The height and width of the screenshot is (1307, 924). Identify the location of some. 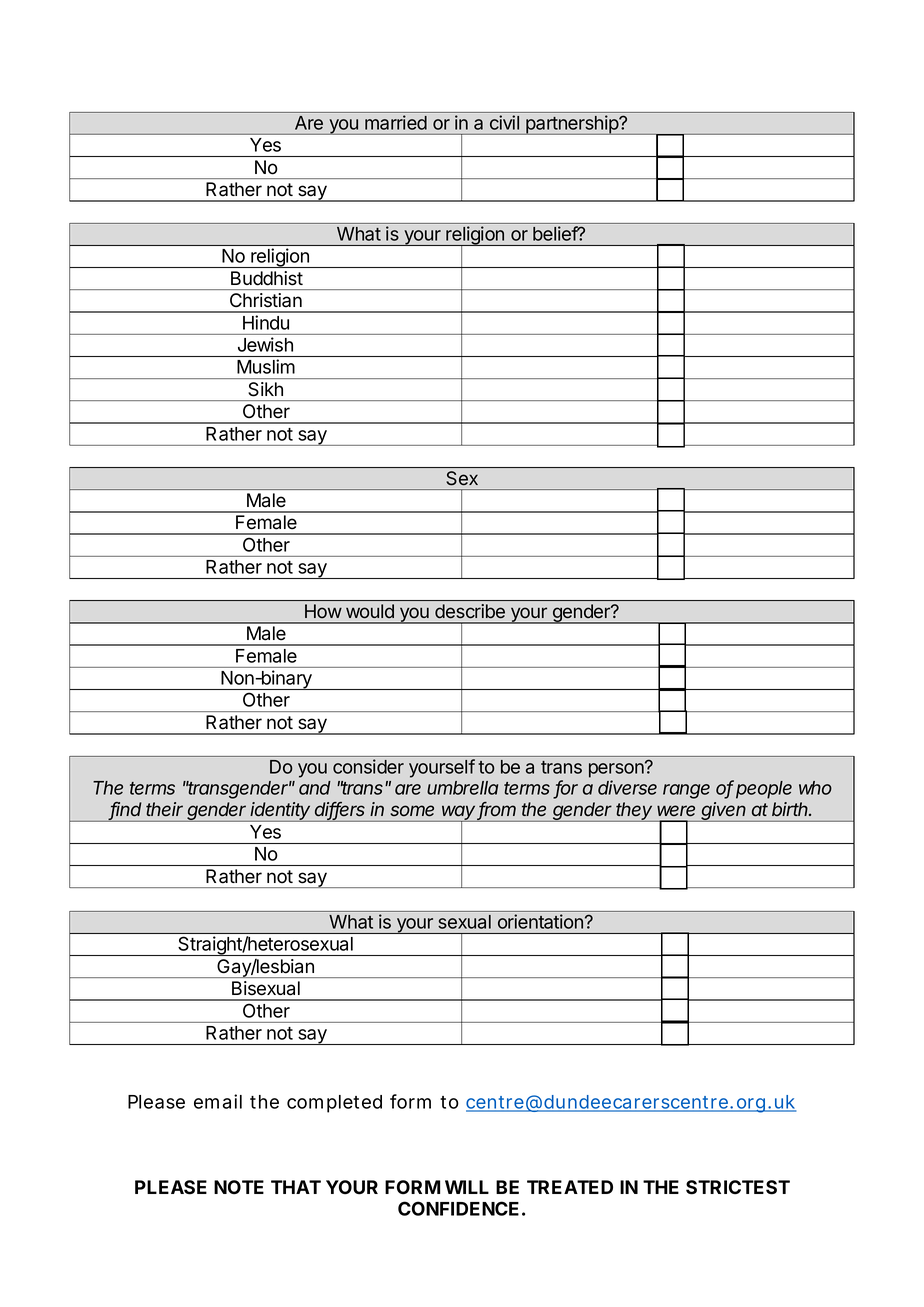
(412, 811).
